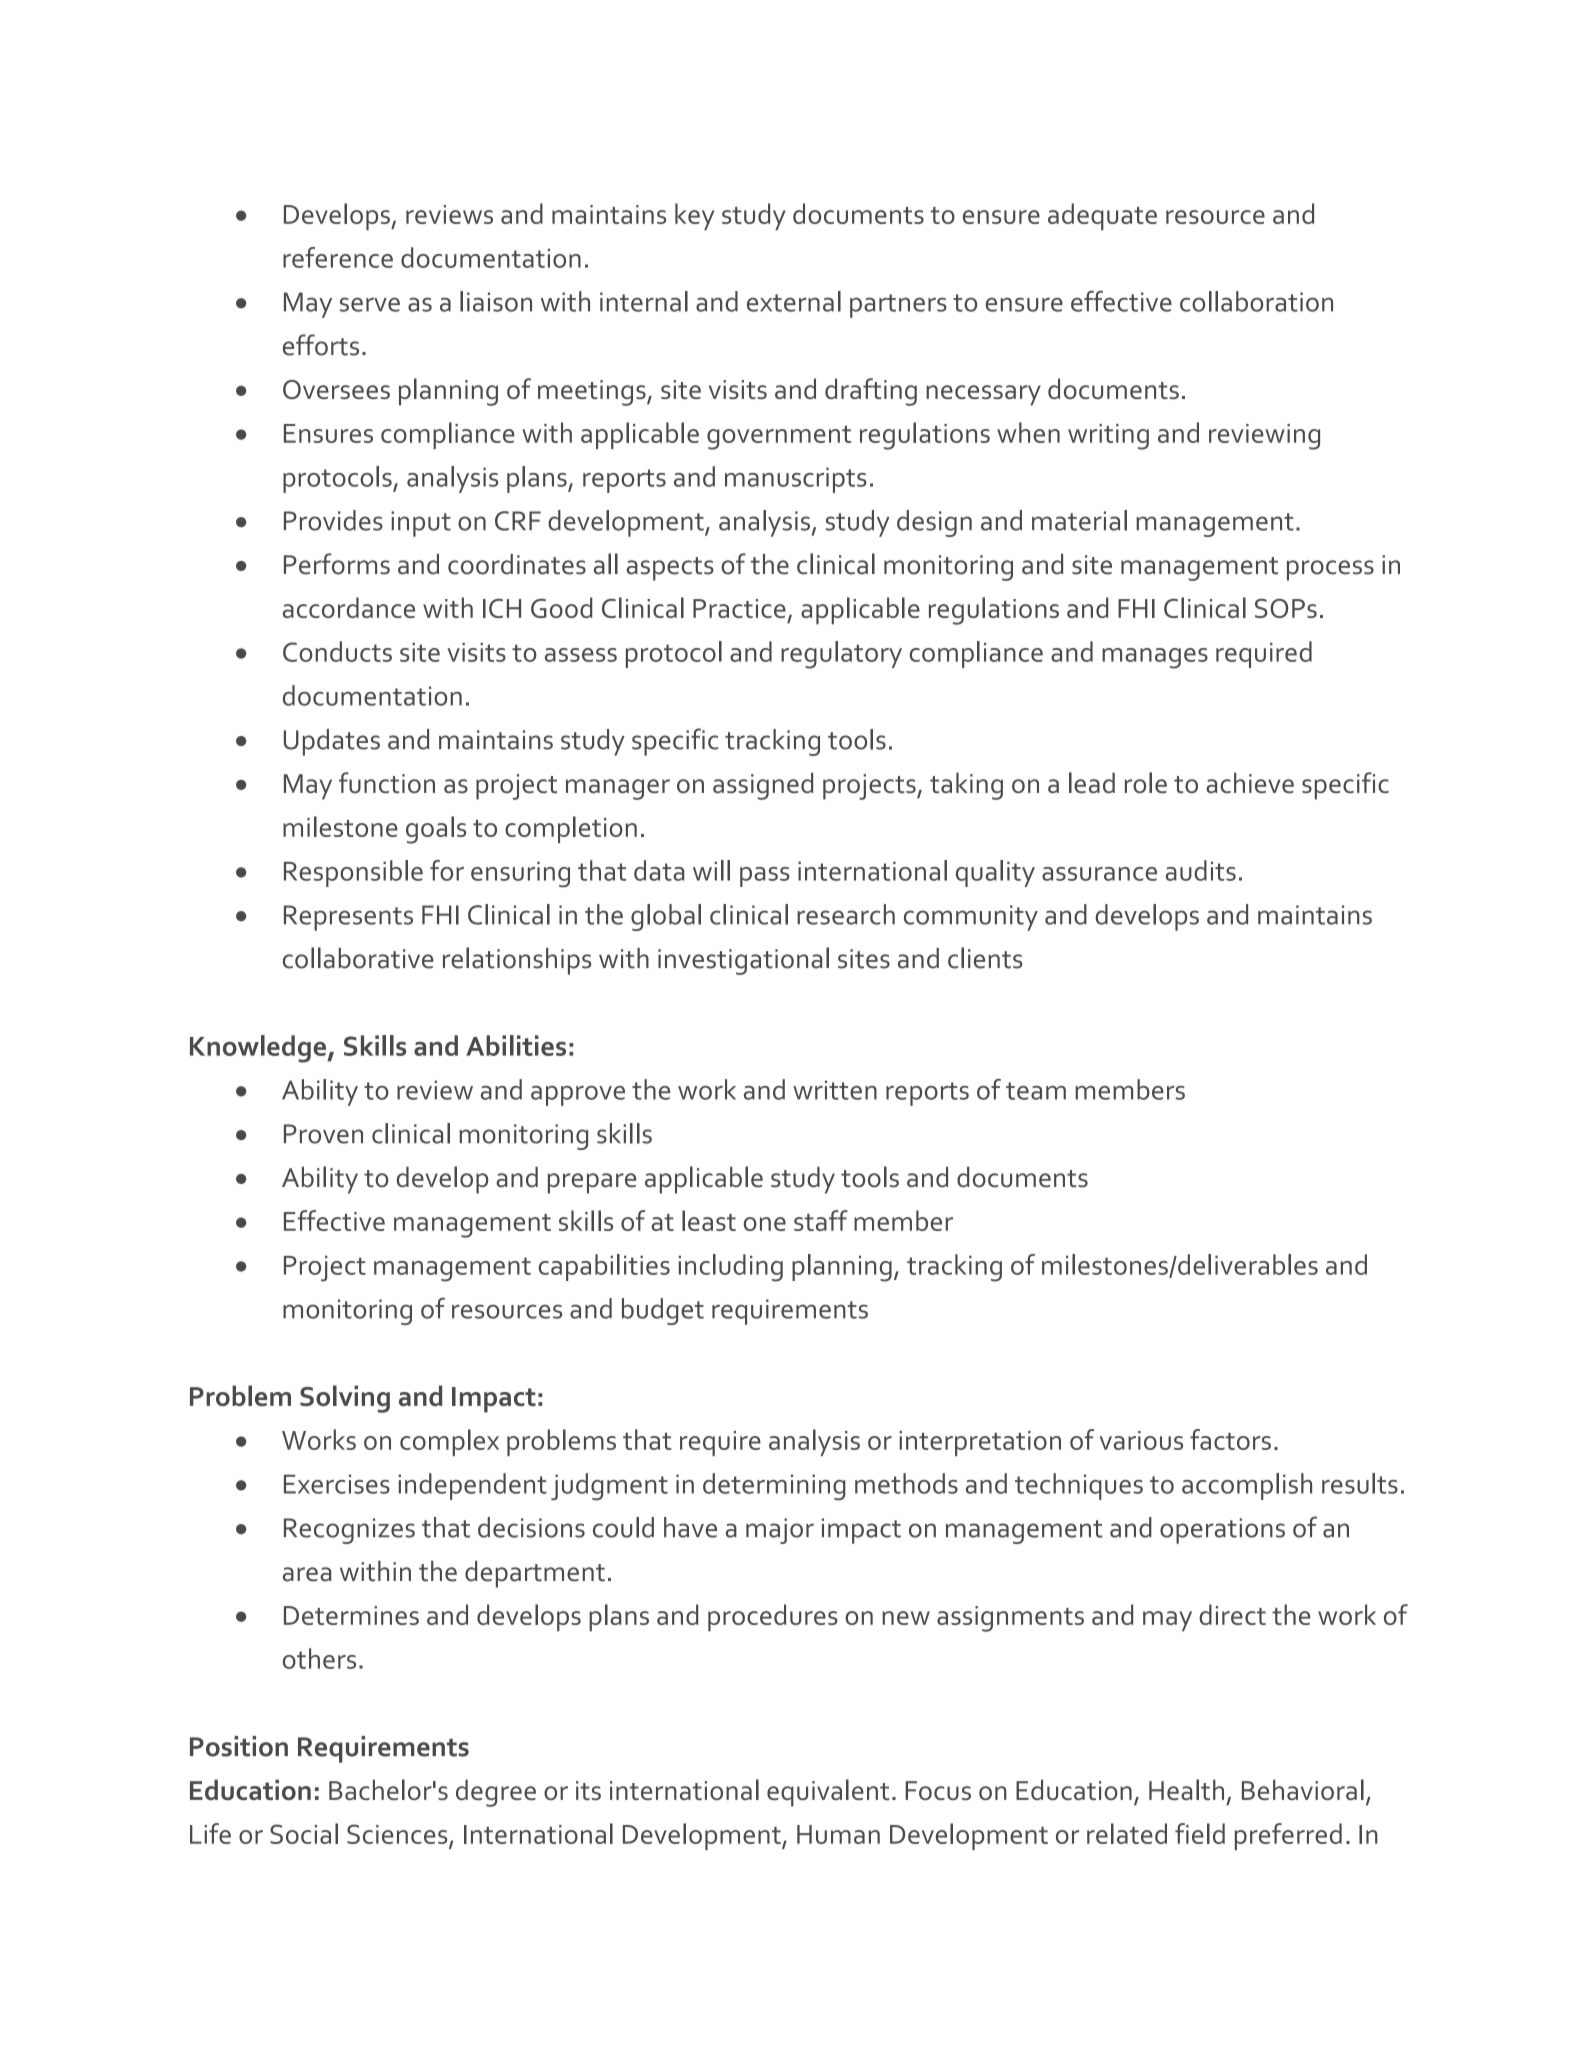  Describe the element at coordinates (841, 655) in the document. I see `regulatory` at that location.
